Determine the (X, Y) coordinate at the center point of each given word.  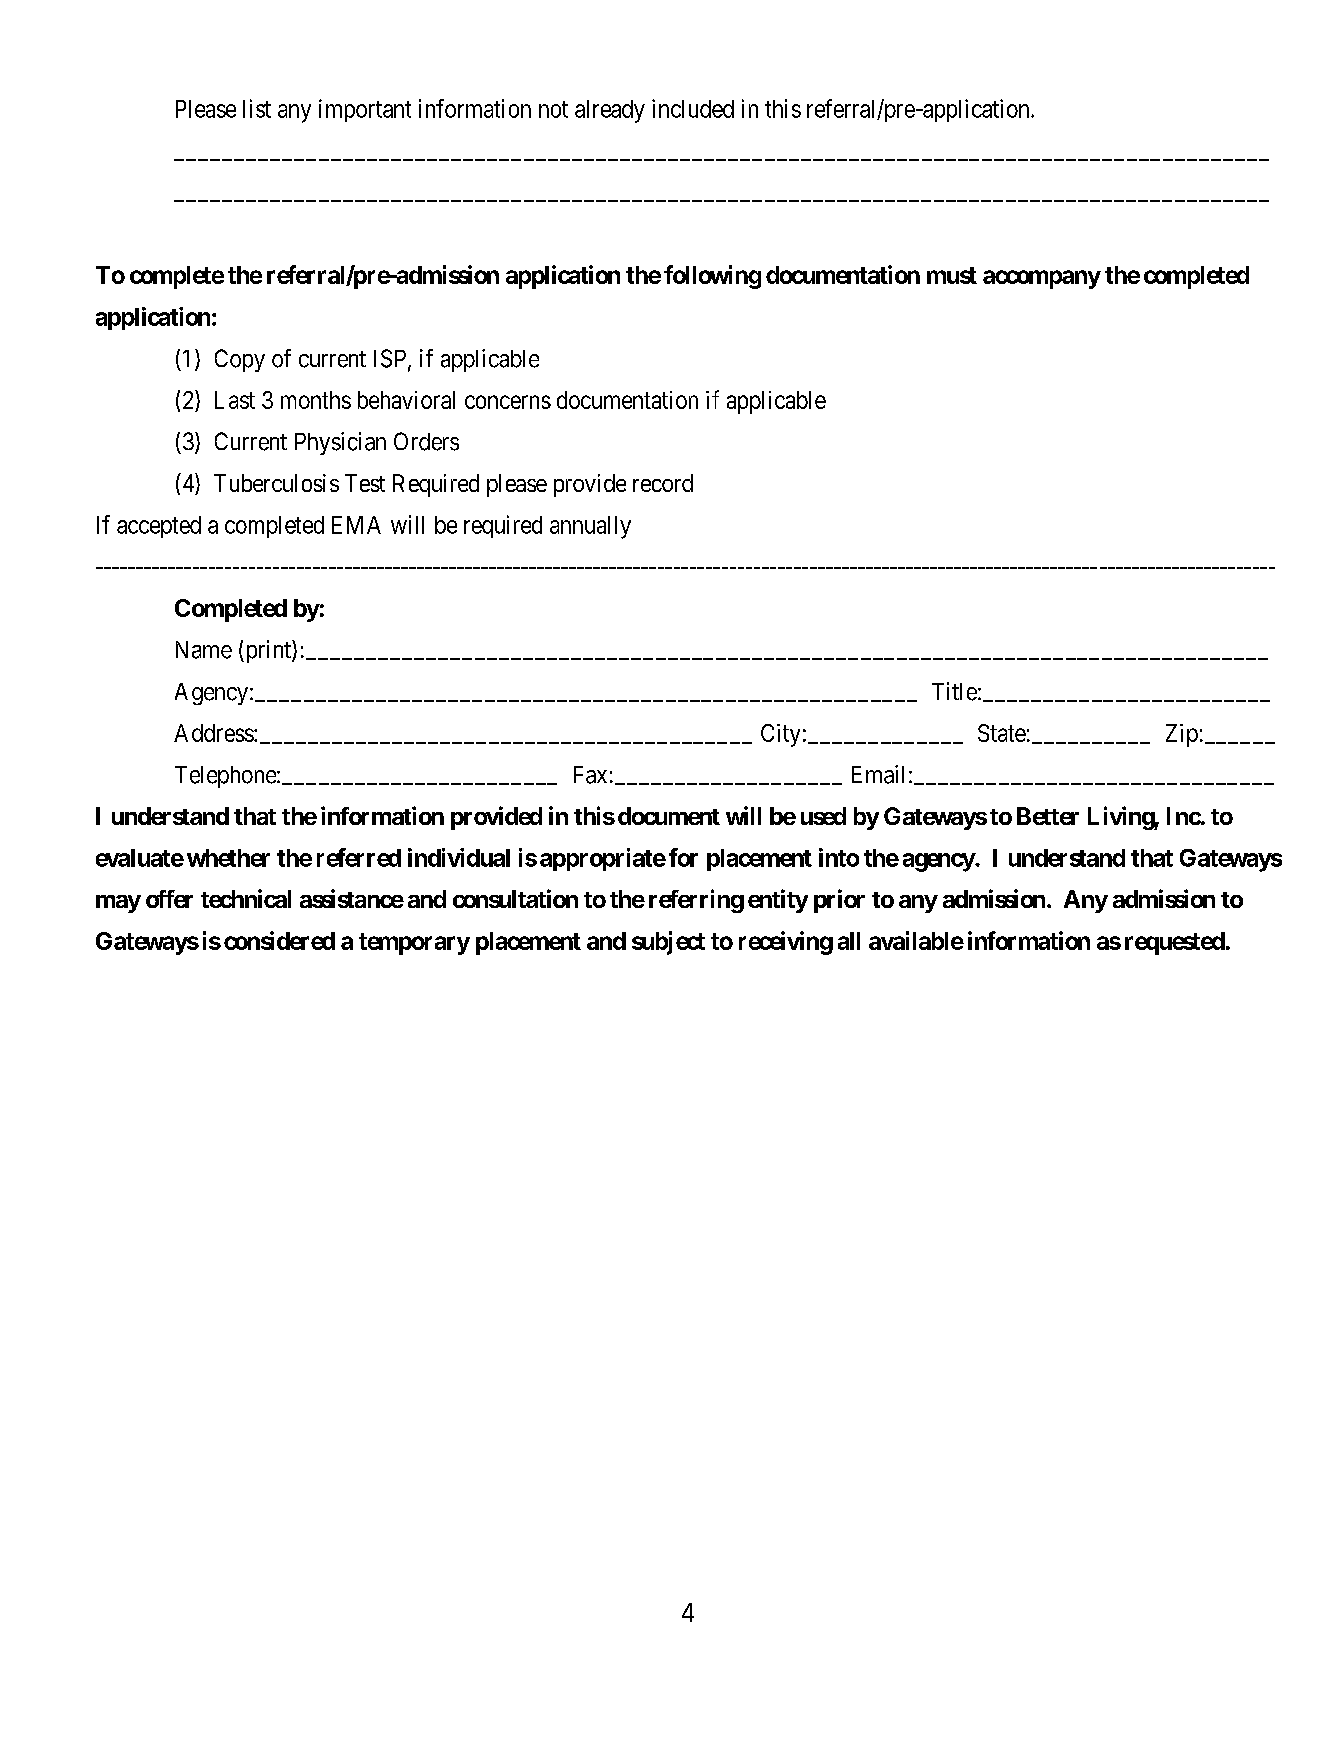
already (610, 111)
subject (668, 943)
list (257, 108)
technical (246, 898)
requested (1175, 943)
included (693, 108)
